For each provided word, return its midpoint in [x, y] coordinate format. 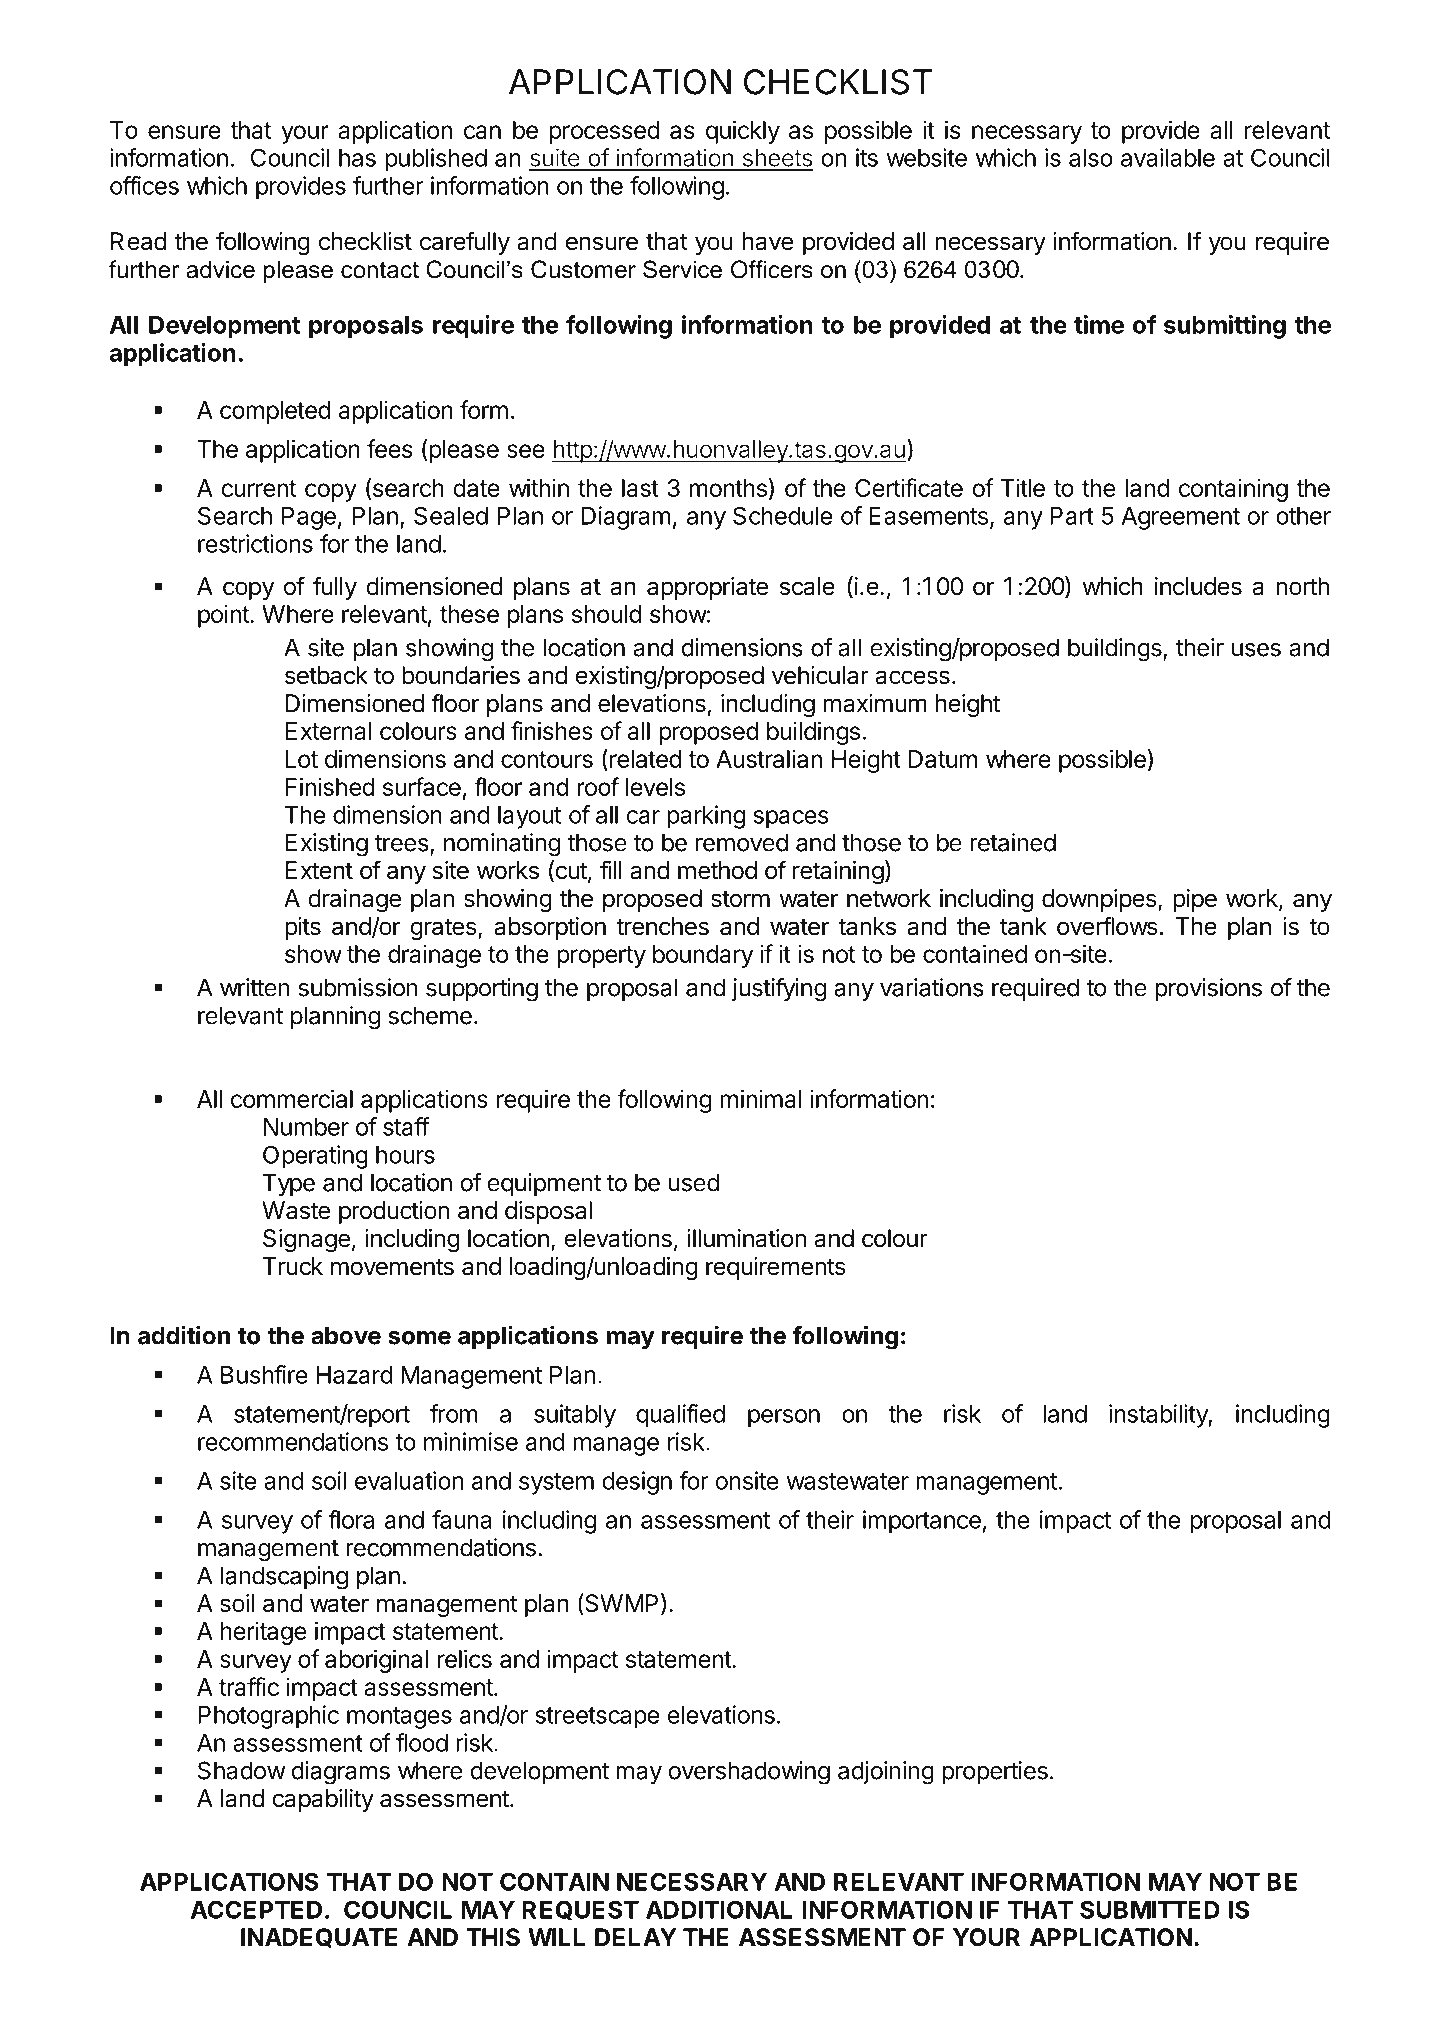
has [357, 158]
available [1168, 157]
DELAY [636, 1937]
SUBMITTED [1150, 1909]
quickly [743, 132]
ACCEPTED [256, 1909]
